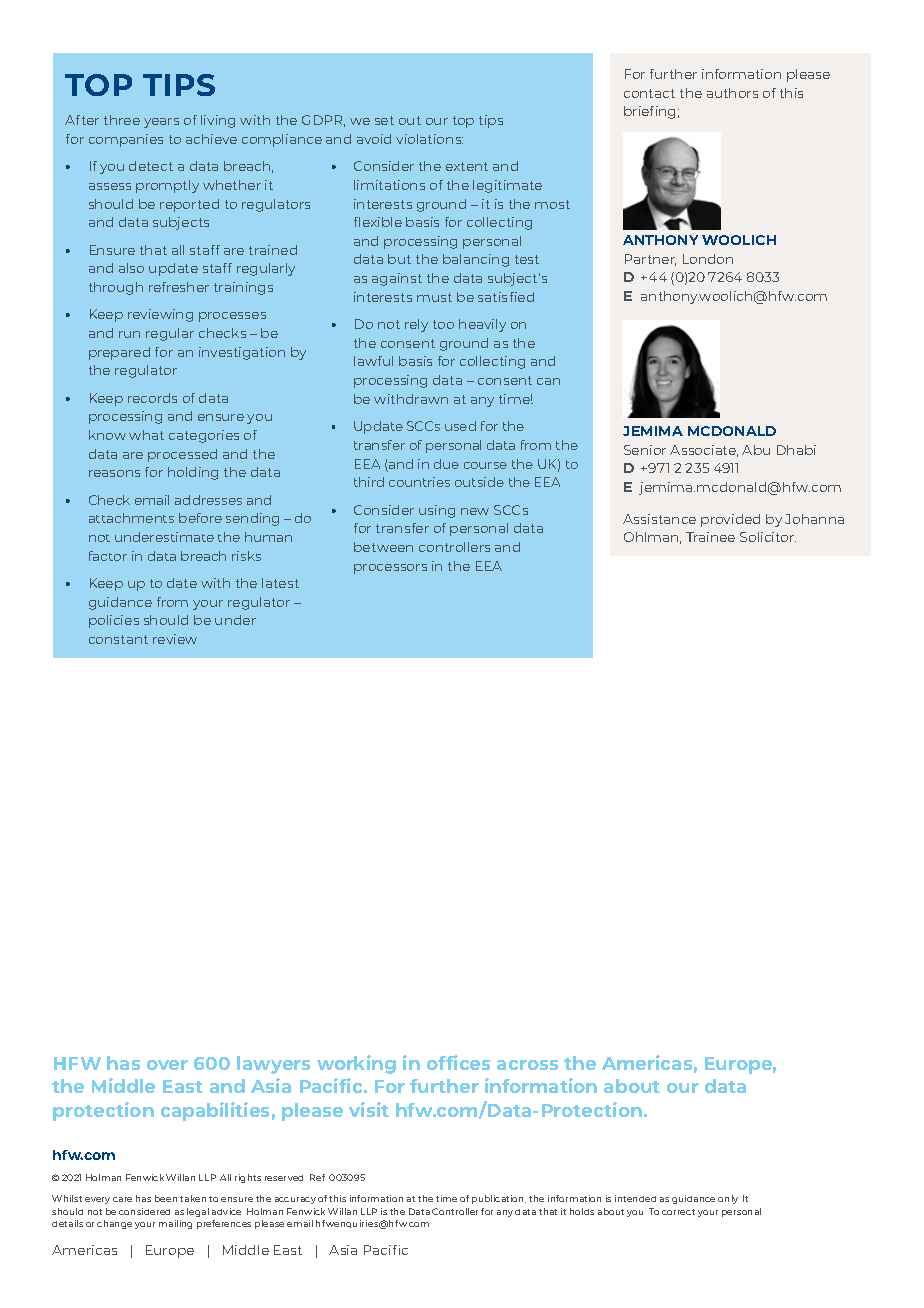 This page has width=924, height=1308. I want to click on countries, so click(419, 482).
